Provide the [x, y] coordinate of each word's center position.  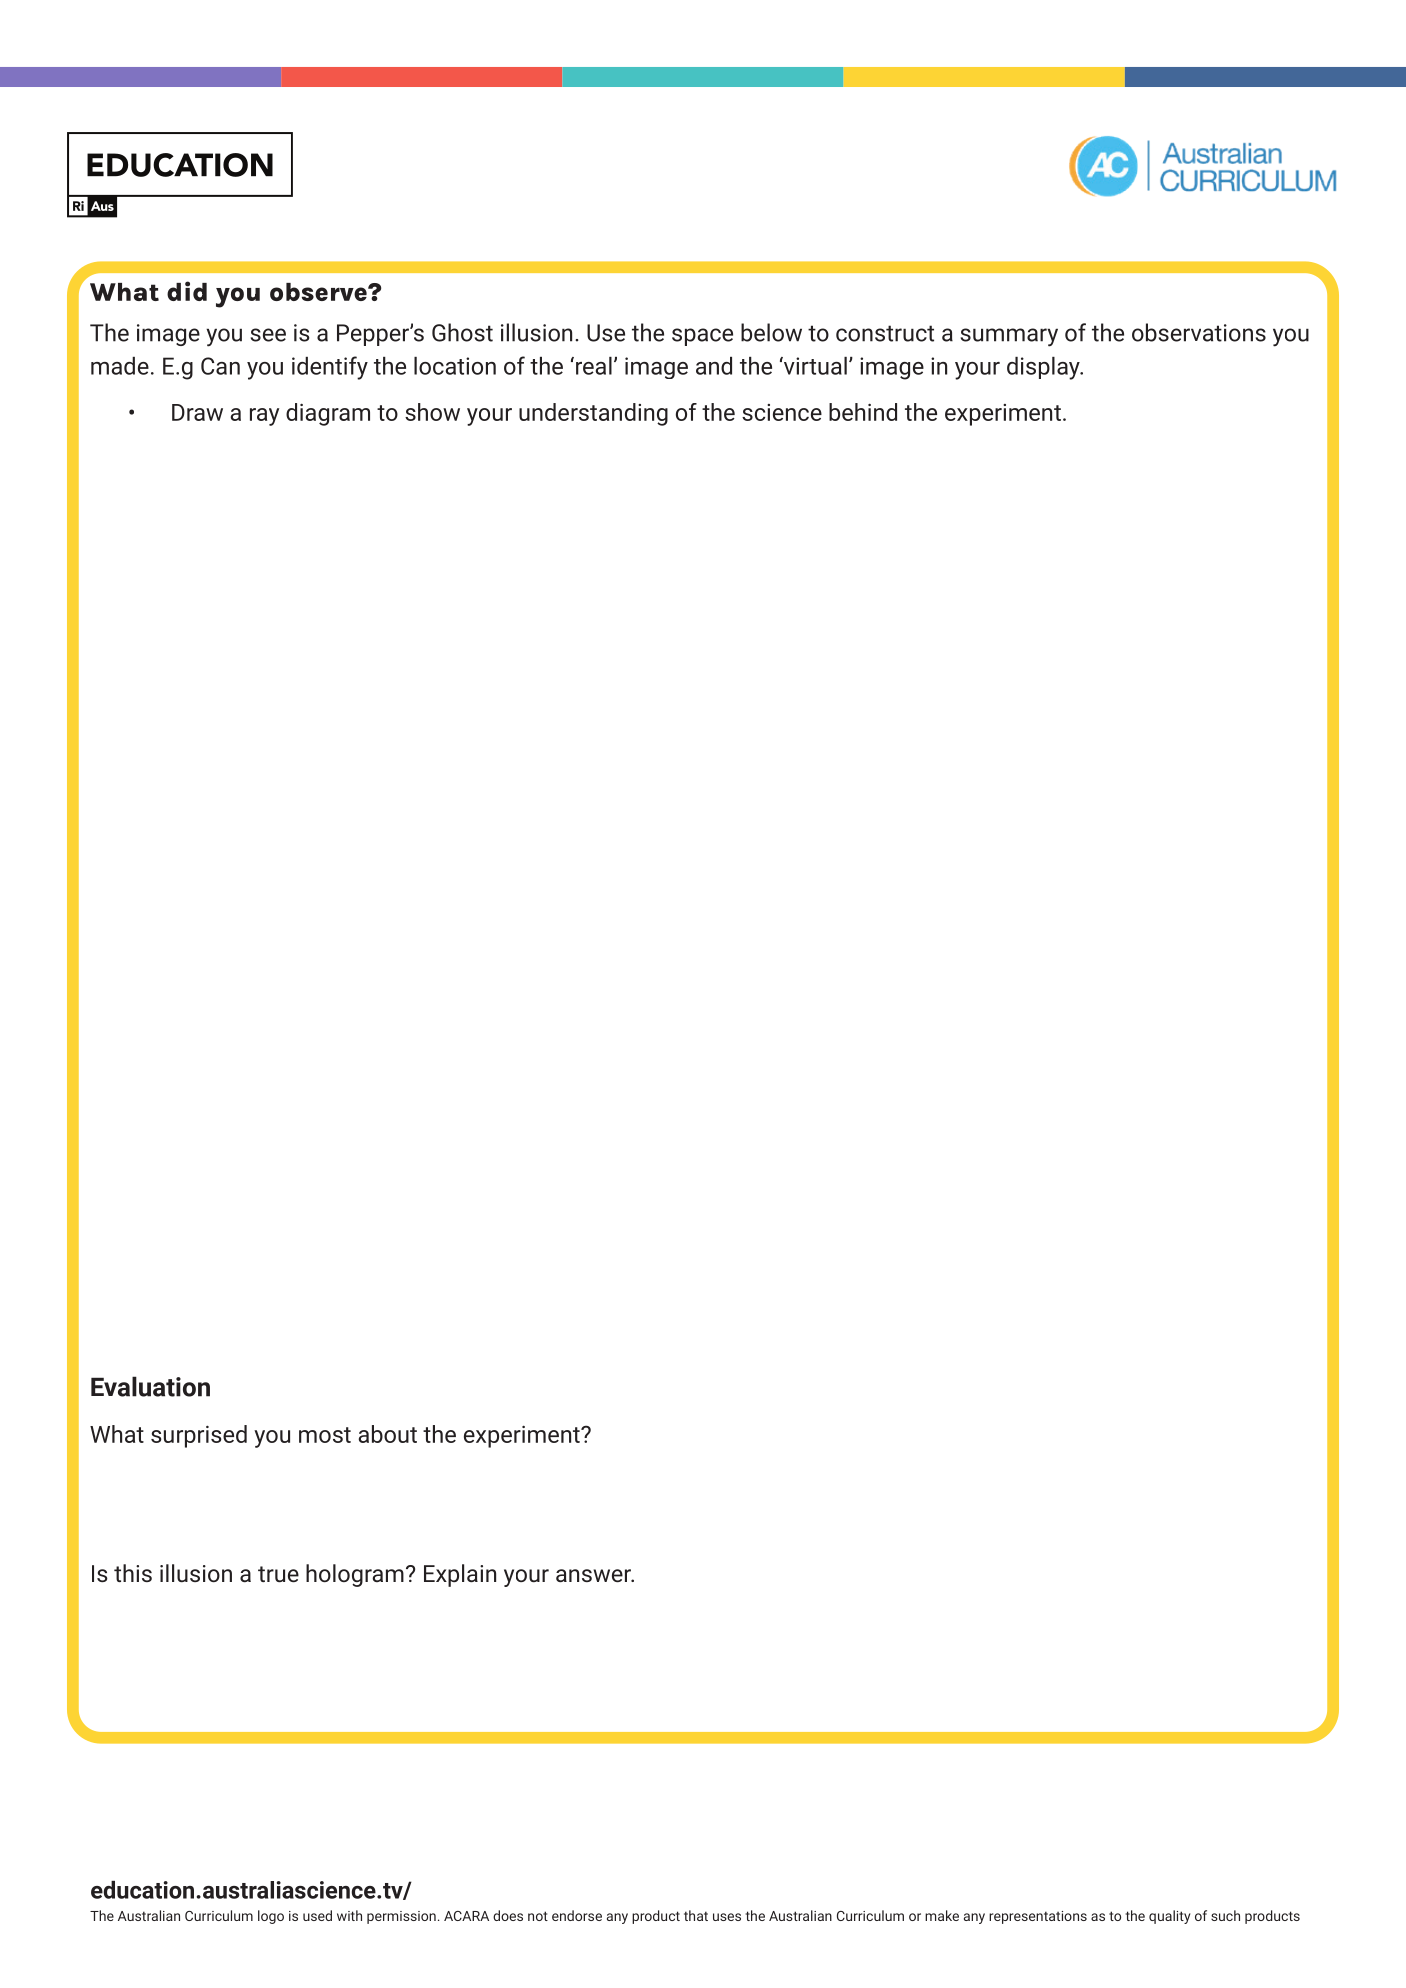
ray [264, 417]
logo [271, 1917]
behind [863, 412]
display [1044, 368]
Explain [460, 1575]
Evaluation [150, 1386]
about [387, 1434]
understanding [593, 414]
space [702, 337]
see [268, 335]
